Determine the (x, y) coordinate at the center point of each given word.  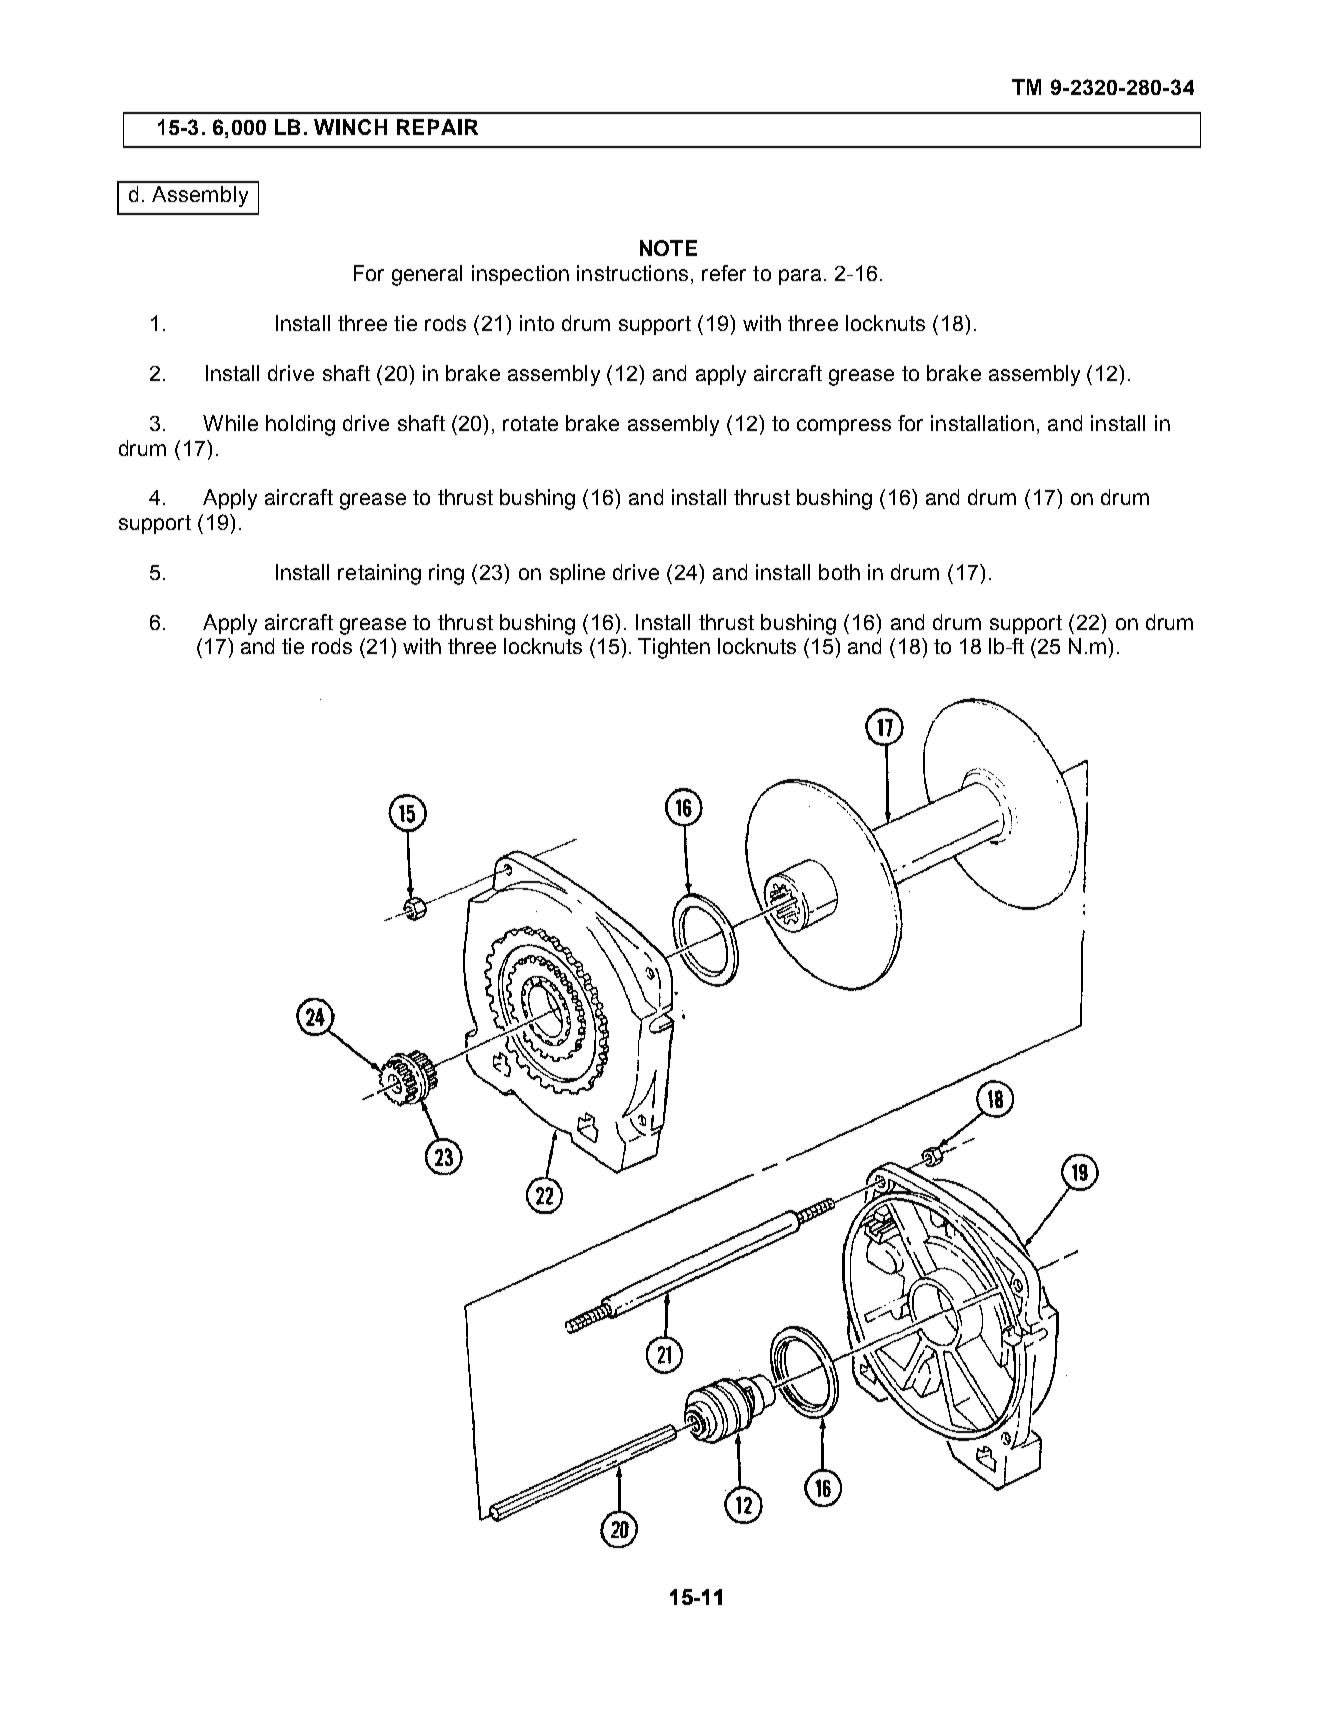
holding (300, 425)
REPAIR (437, 127)
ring (446, 574)
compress (844, 427)
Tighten (674, 648)
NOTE (668, 248)
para (800, 277)
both (839, 572)
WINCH (350, 127)
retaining (379, 574)
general (427, 275)
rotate (530, 423)
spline (577, 574)
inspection (520, 275)
